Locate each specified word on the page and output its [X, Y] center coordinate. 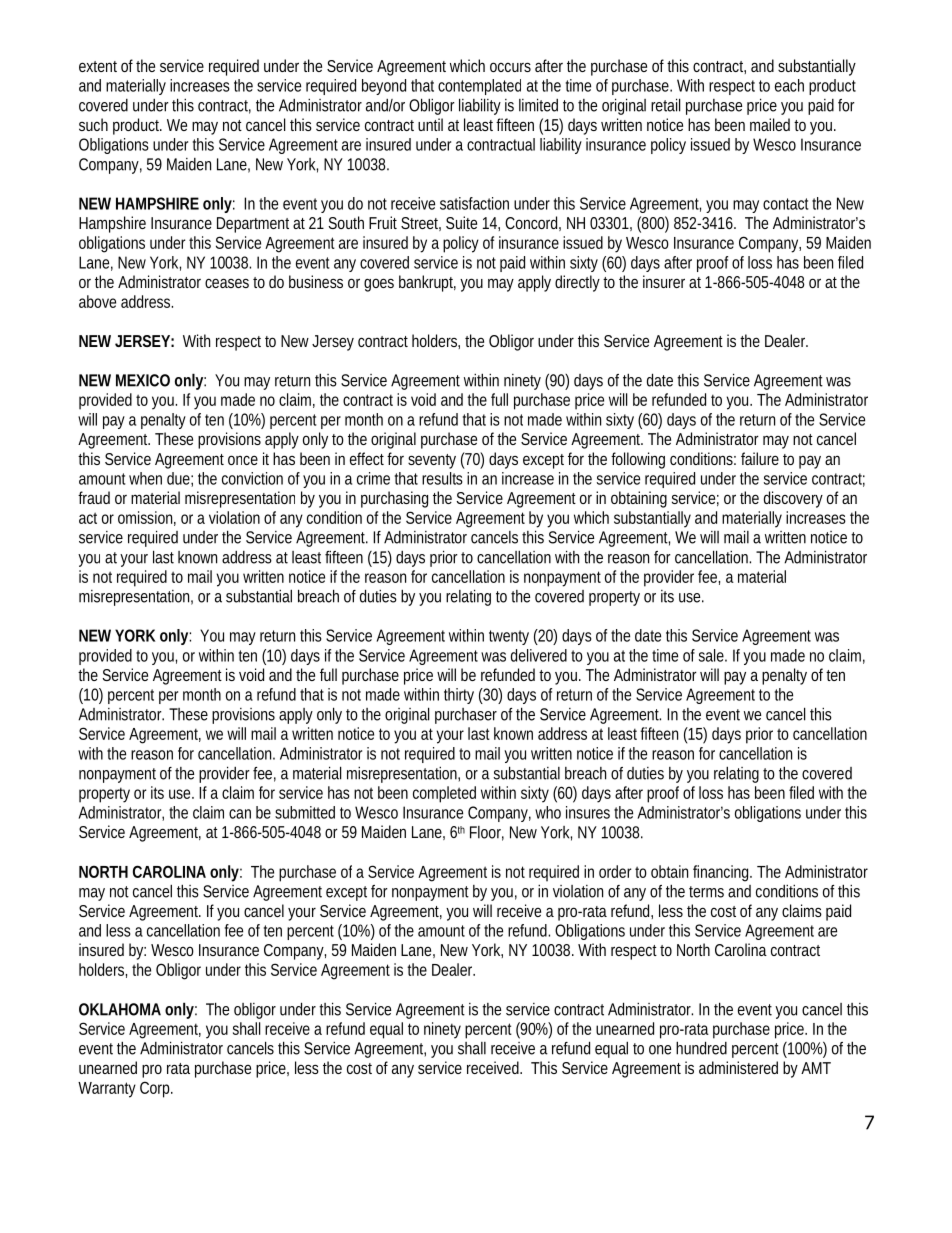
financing [722, 873]
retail [665, 105]
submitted [305, 812]
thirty [459, 696]
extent [98, 66]
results [442, 478]
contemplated [479, 87]
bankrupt [427, 283]
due [180, 479]
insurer [664, 281]
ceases [227, 283]
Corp [156, 1089]
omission [147, 518]
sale [713, 655]
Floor [487, 833]
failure [760, 458]
